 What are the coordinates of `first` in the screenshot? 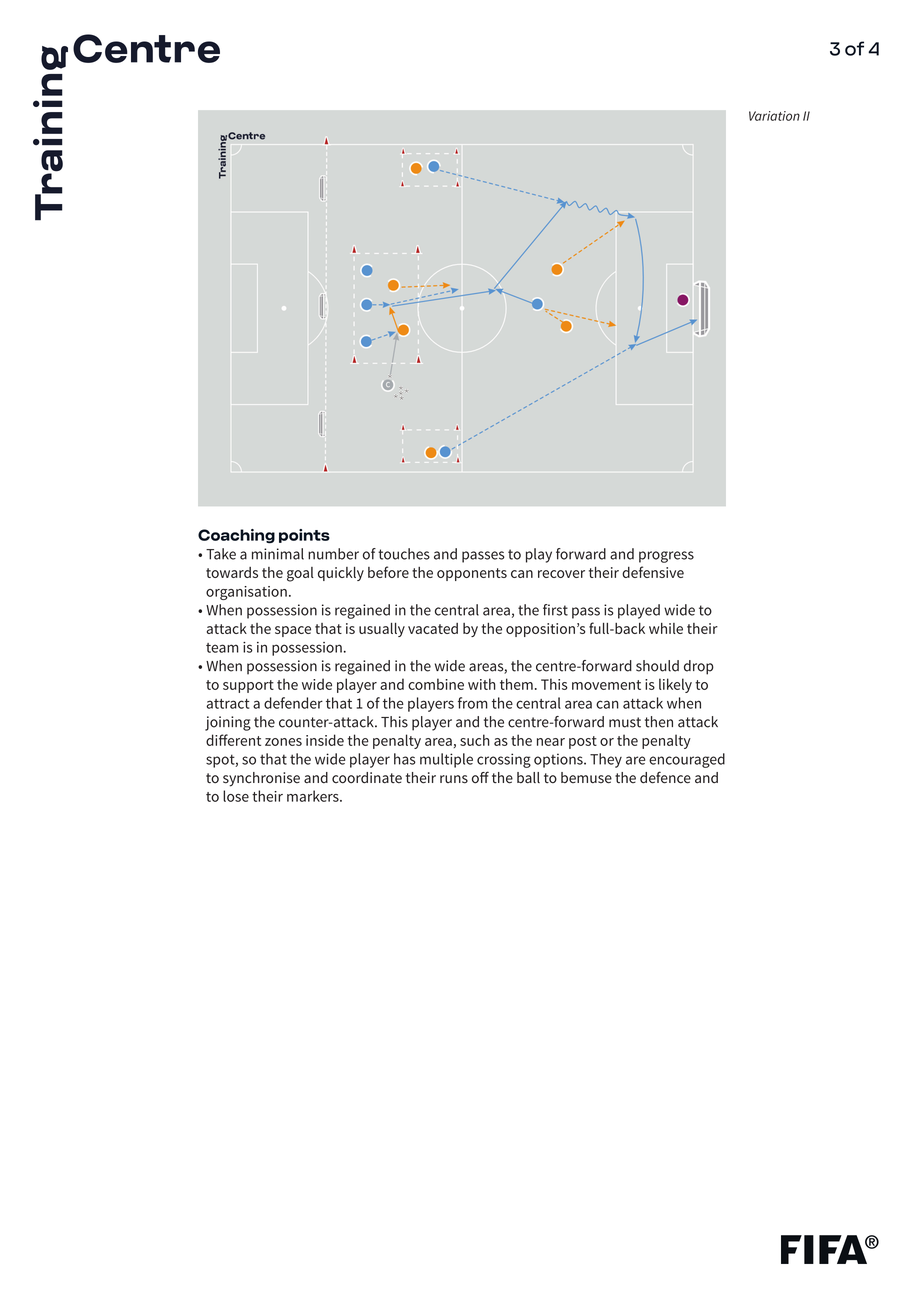 It's located at (555, 610).
